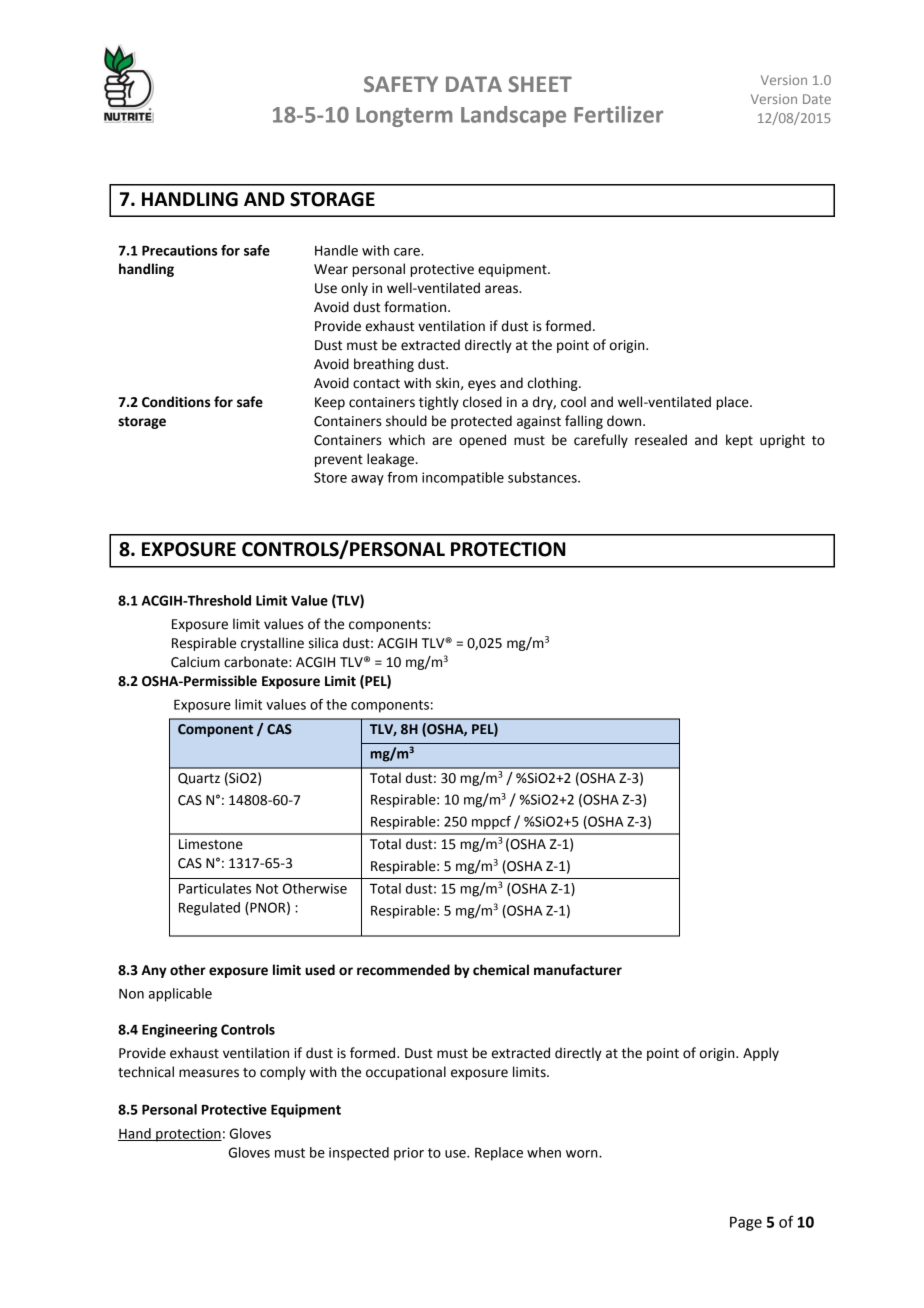 This screenshot has height=1308, width=924. Describe the element at coordinates (501, 970) in the screenshot. I see `chemical` at that location.
